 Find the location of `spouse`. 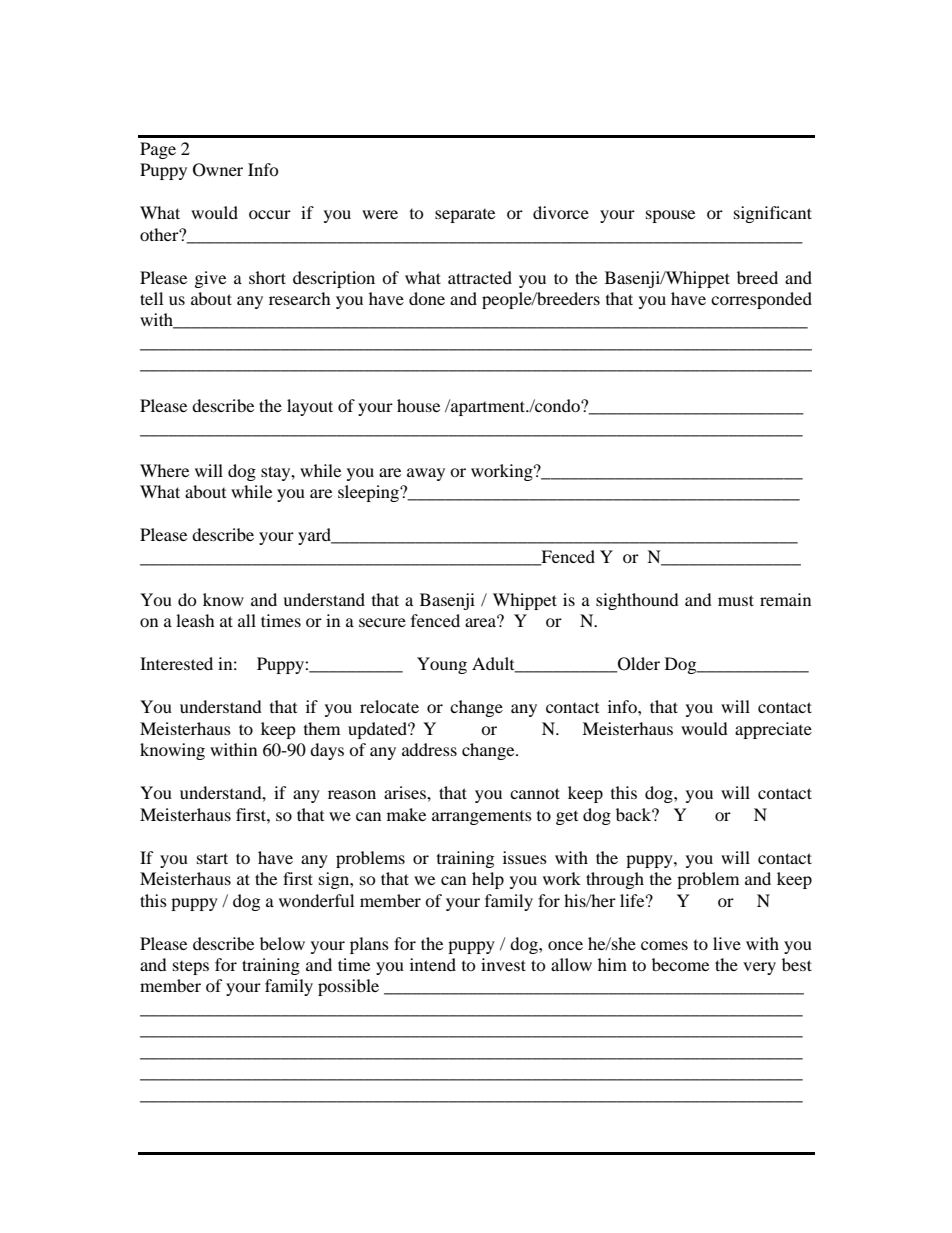

spouse is located at coordinates (670, 216).
